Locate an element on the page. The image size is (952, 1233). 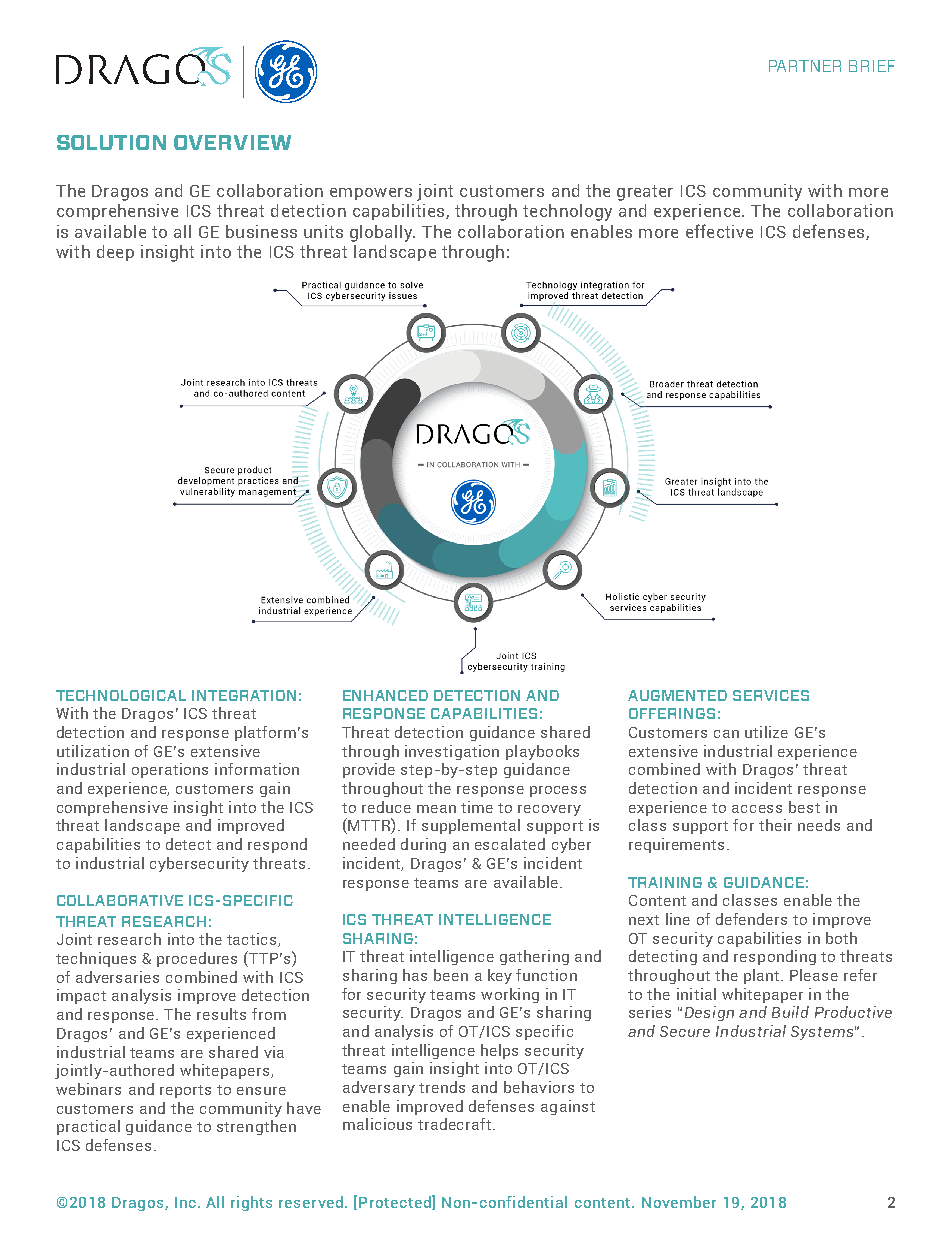
tradecraft is located at coordinates (456, 1124).
